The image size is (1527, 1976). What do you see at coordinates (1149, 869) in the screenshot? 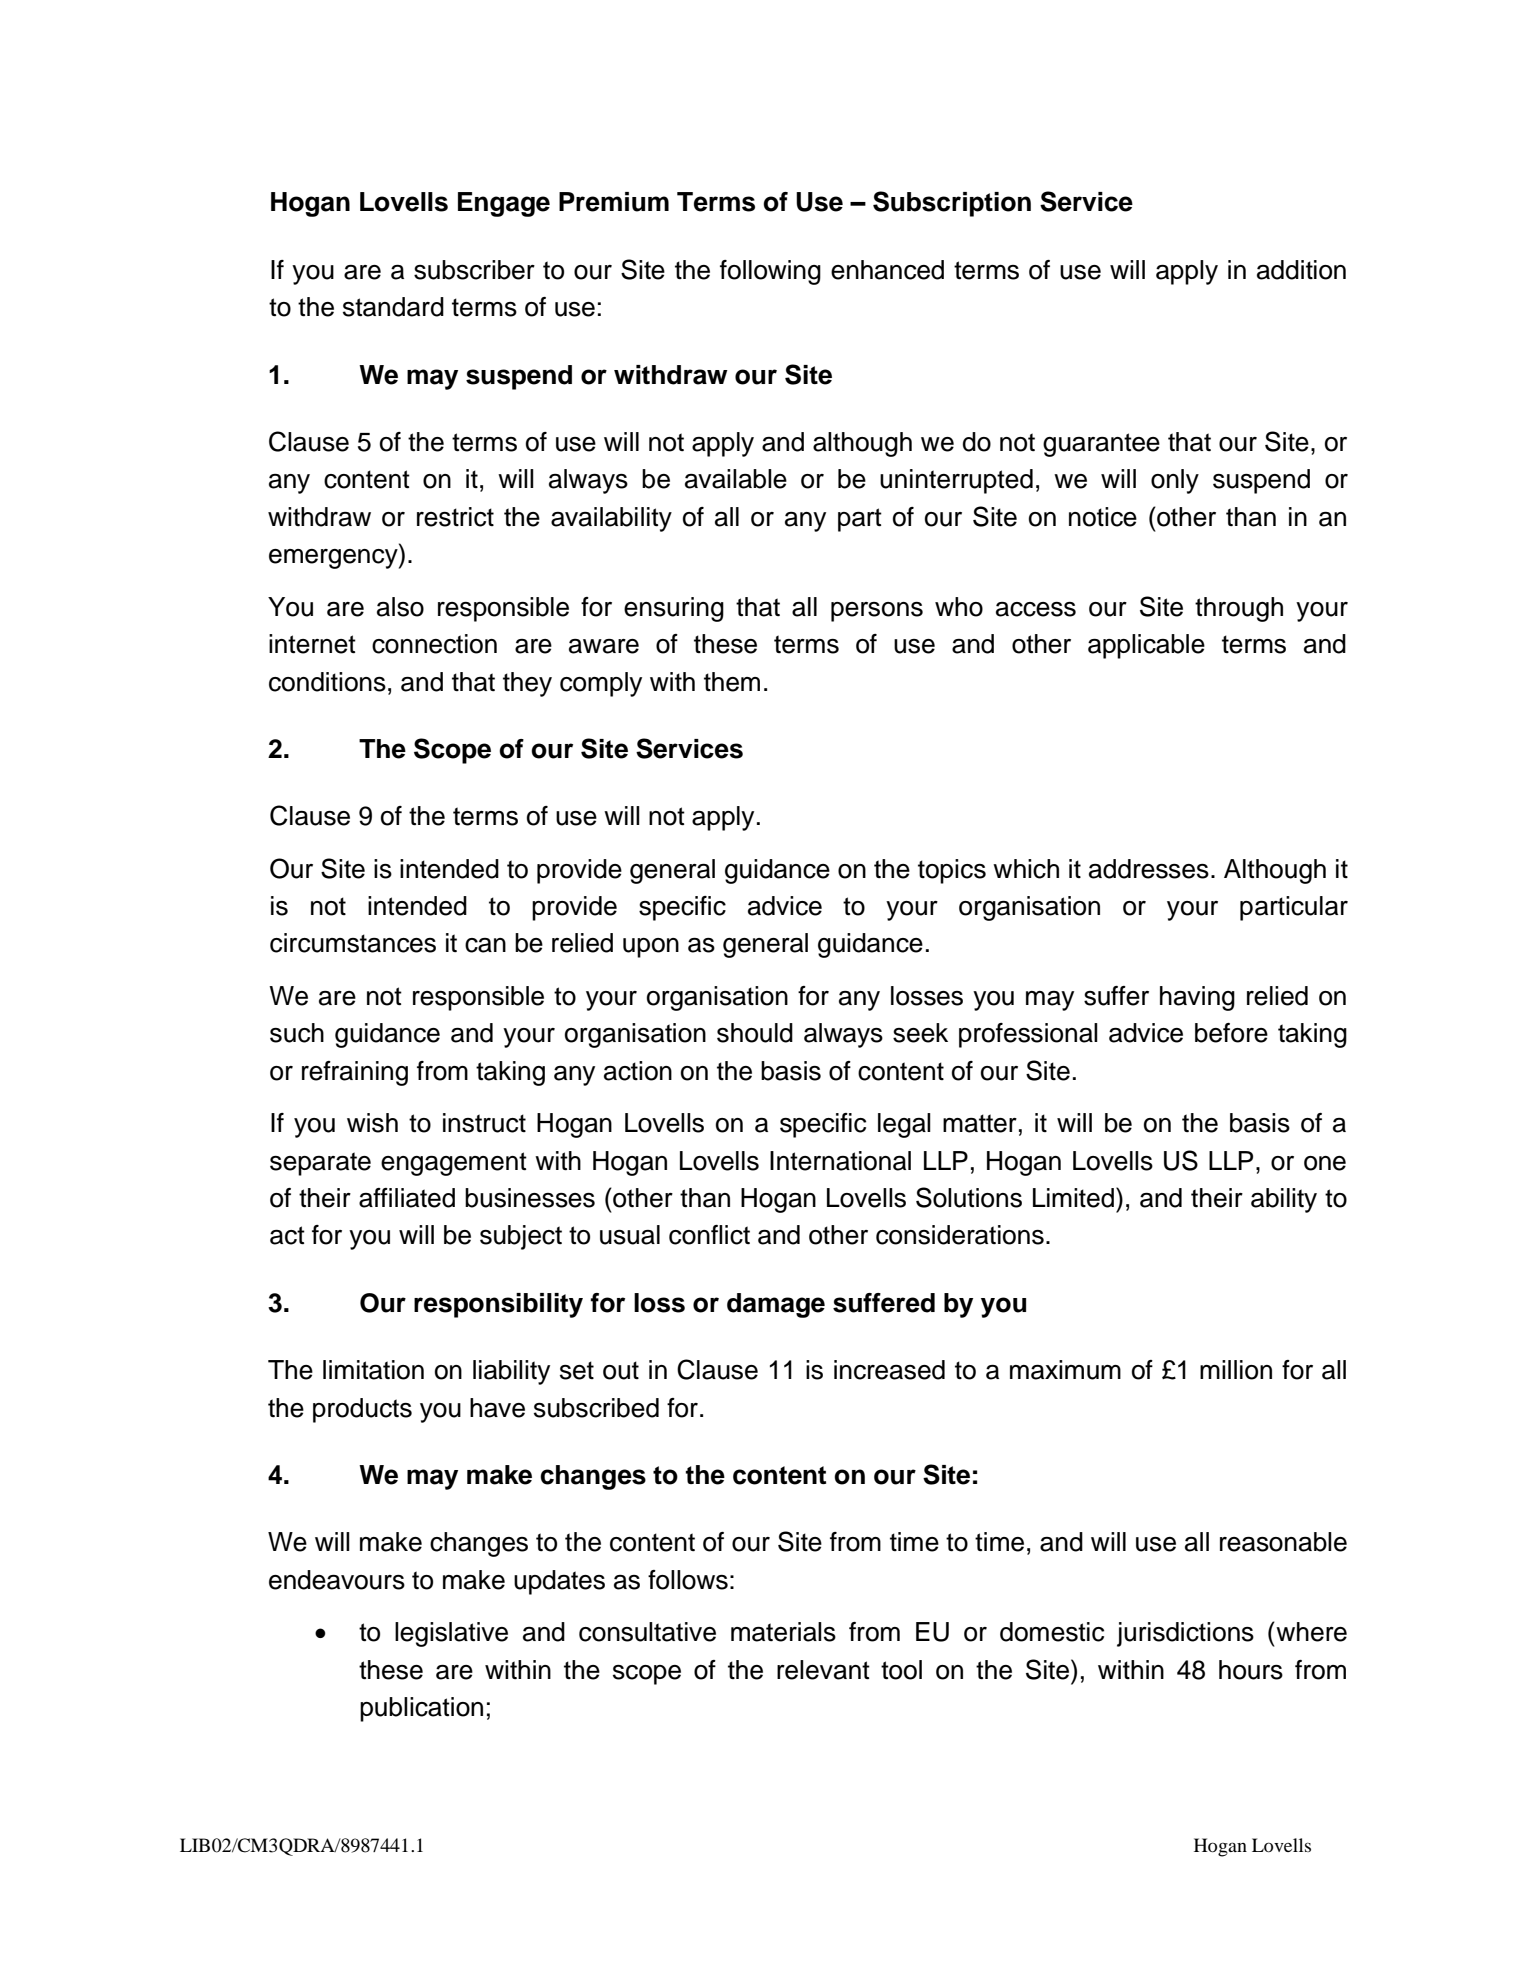
I see `addresses` at bounding box center [1149, 869].
